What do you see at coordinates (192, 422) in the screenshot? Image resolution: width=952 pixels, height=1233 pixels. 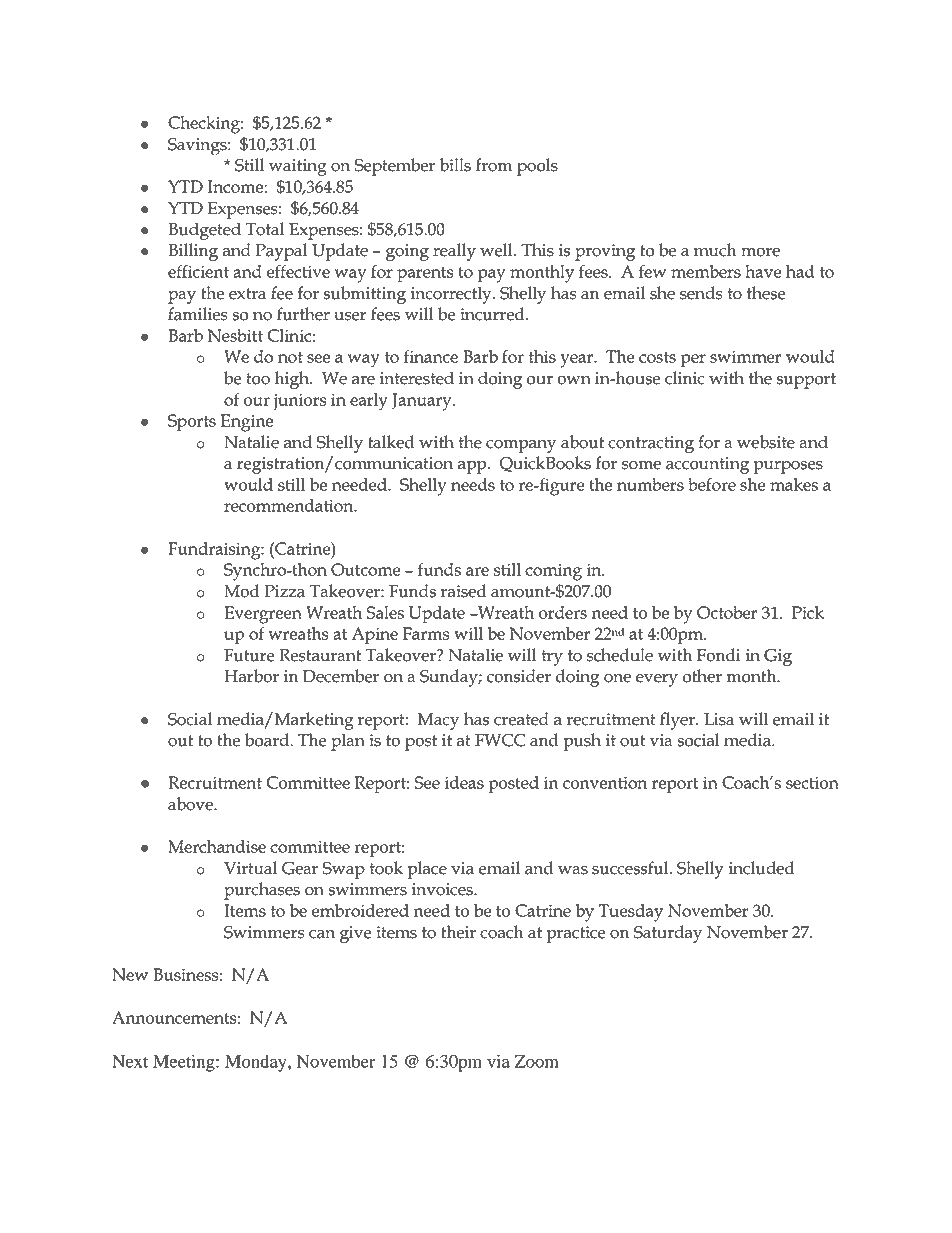 I see `Sports` at bounding box center [192, 422].
